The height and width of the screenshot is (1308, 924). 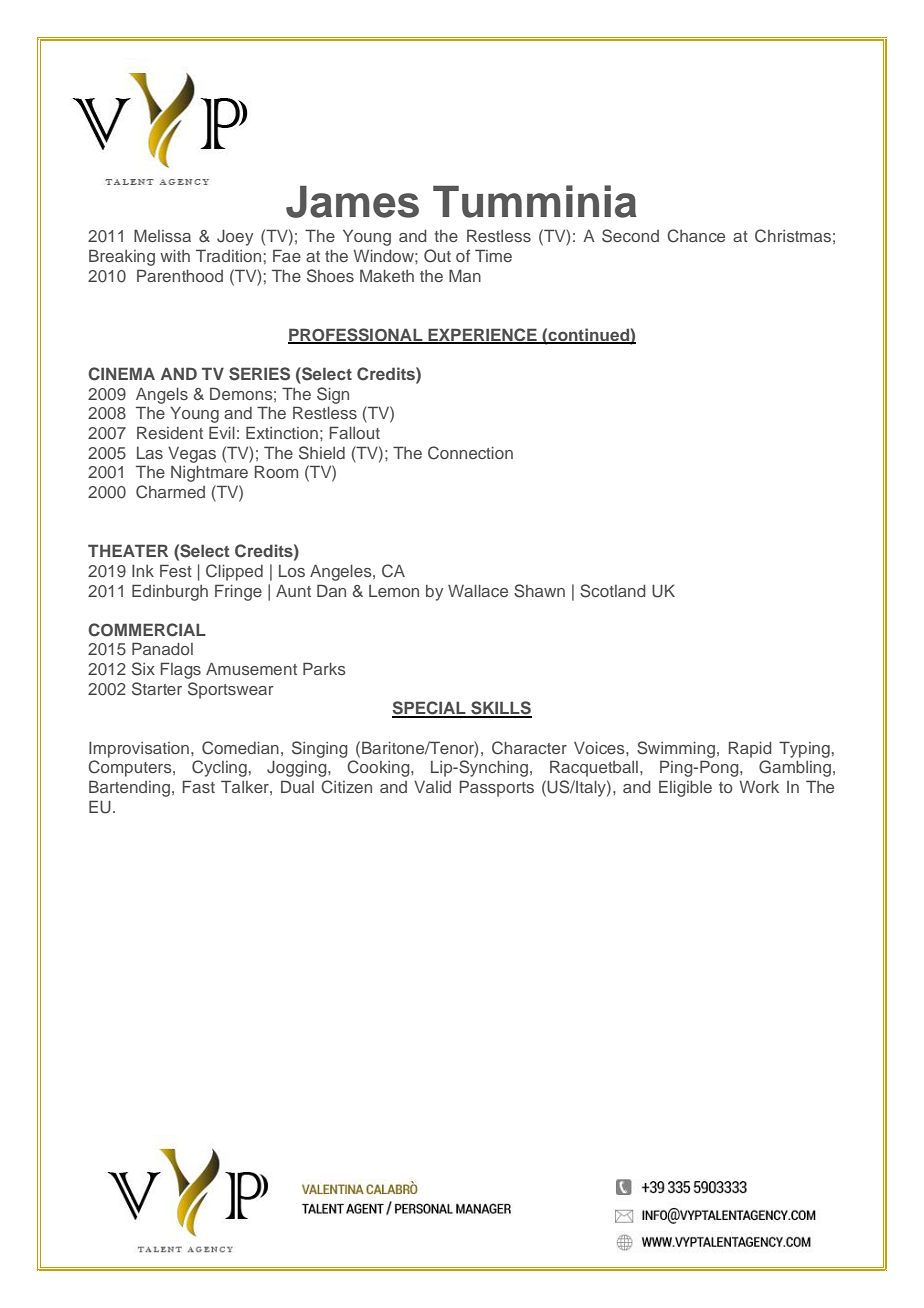 What do you see at coordinates (219, 768) in the screenshot?
I see `Cycling` at bounding box center [219, 768].
